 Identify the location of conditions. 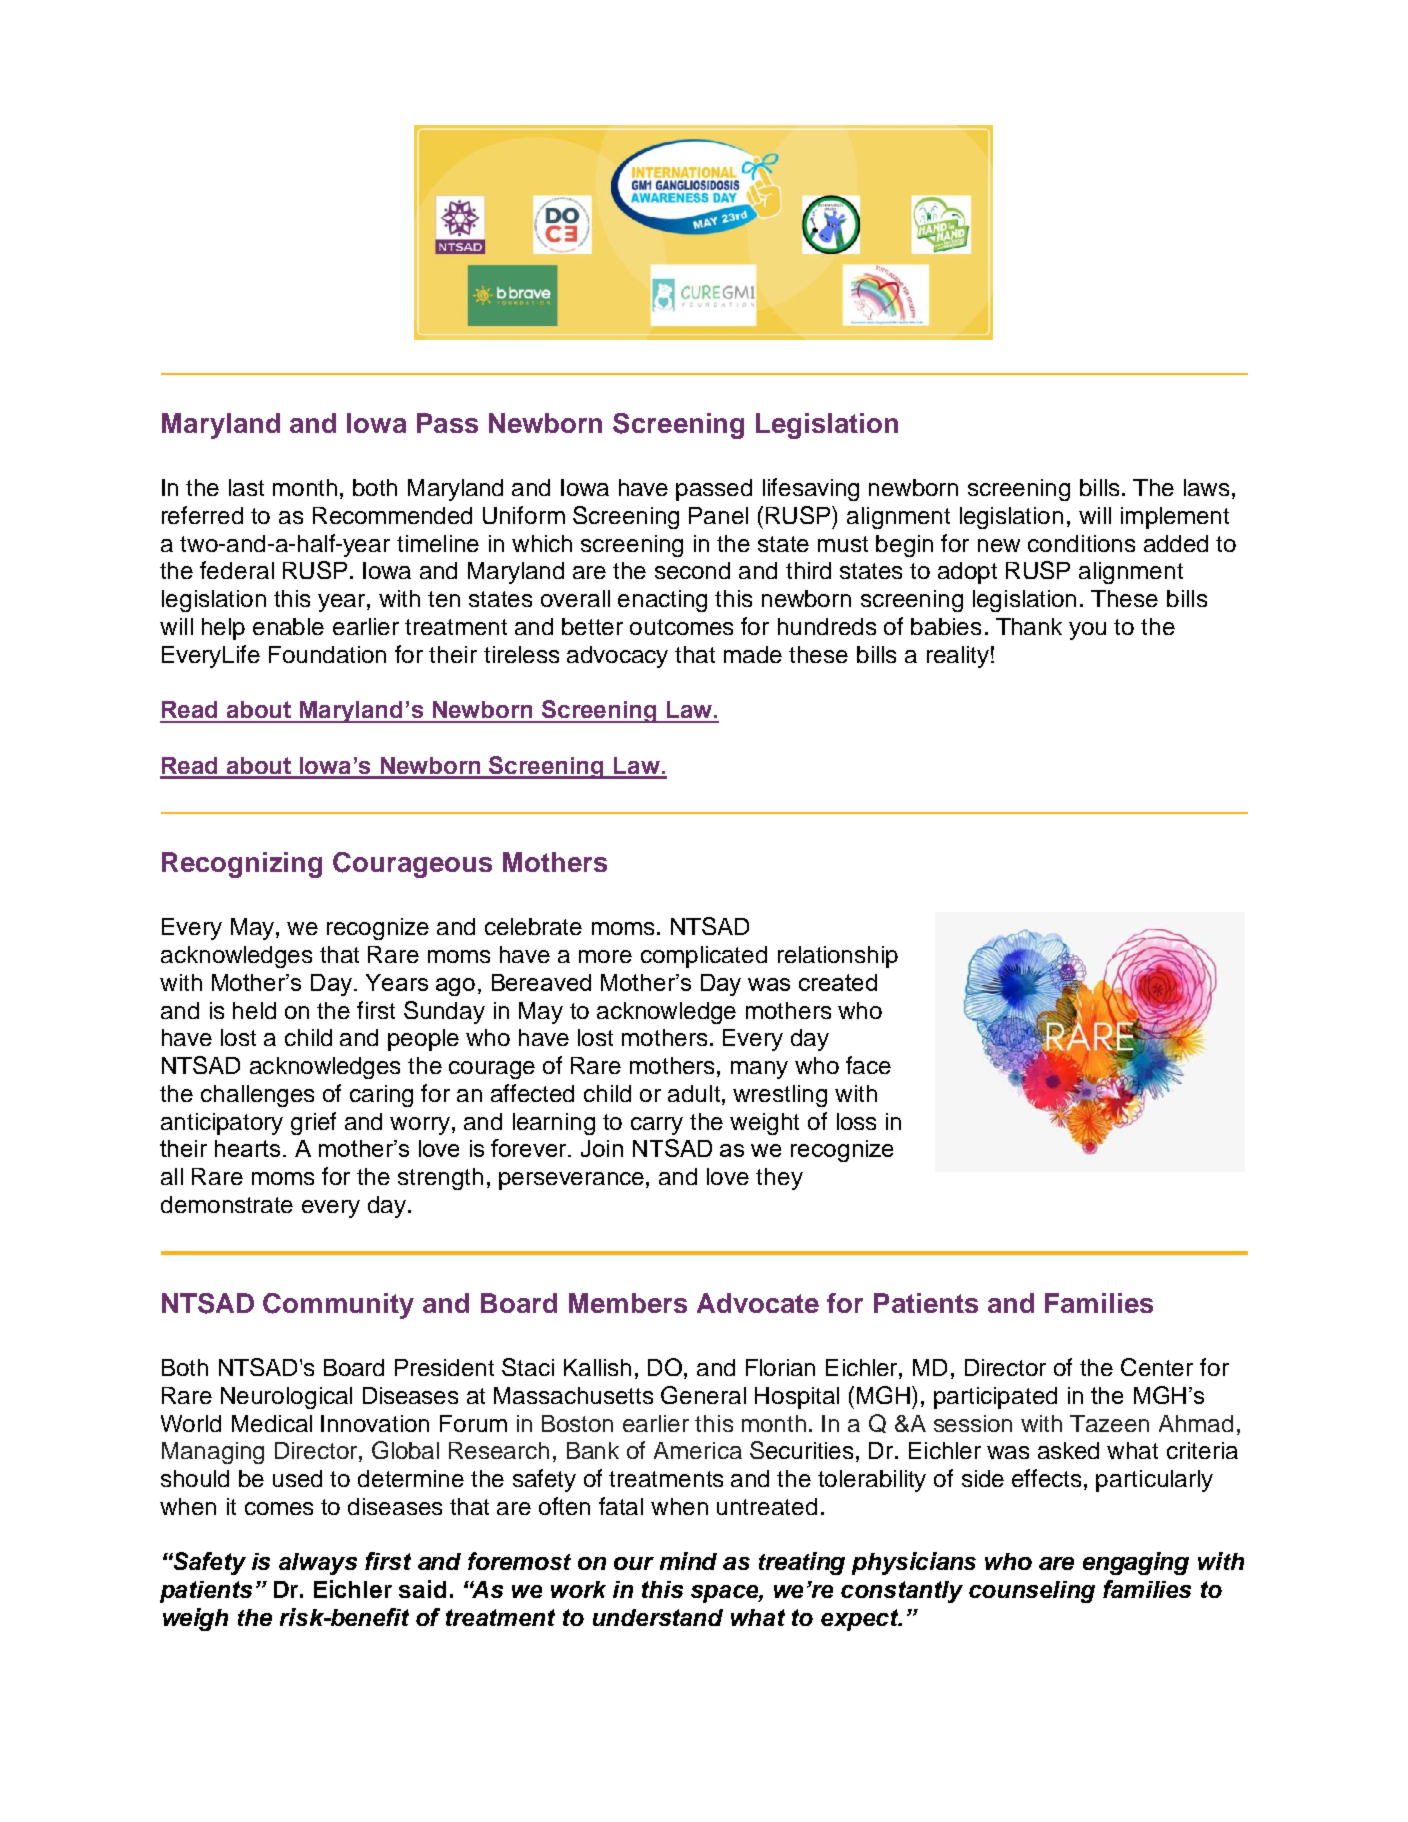
(1081, 543).
